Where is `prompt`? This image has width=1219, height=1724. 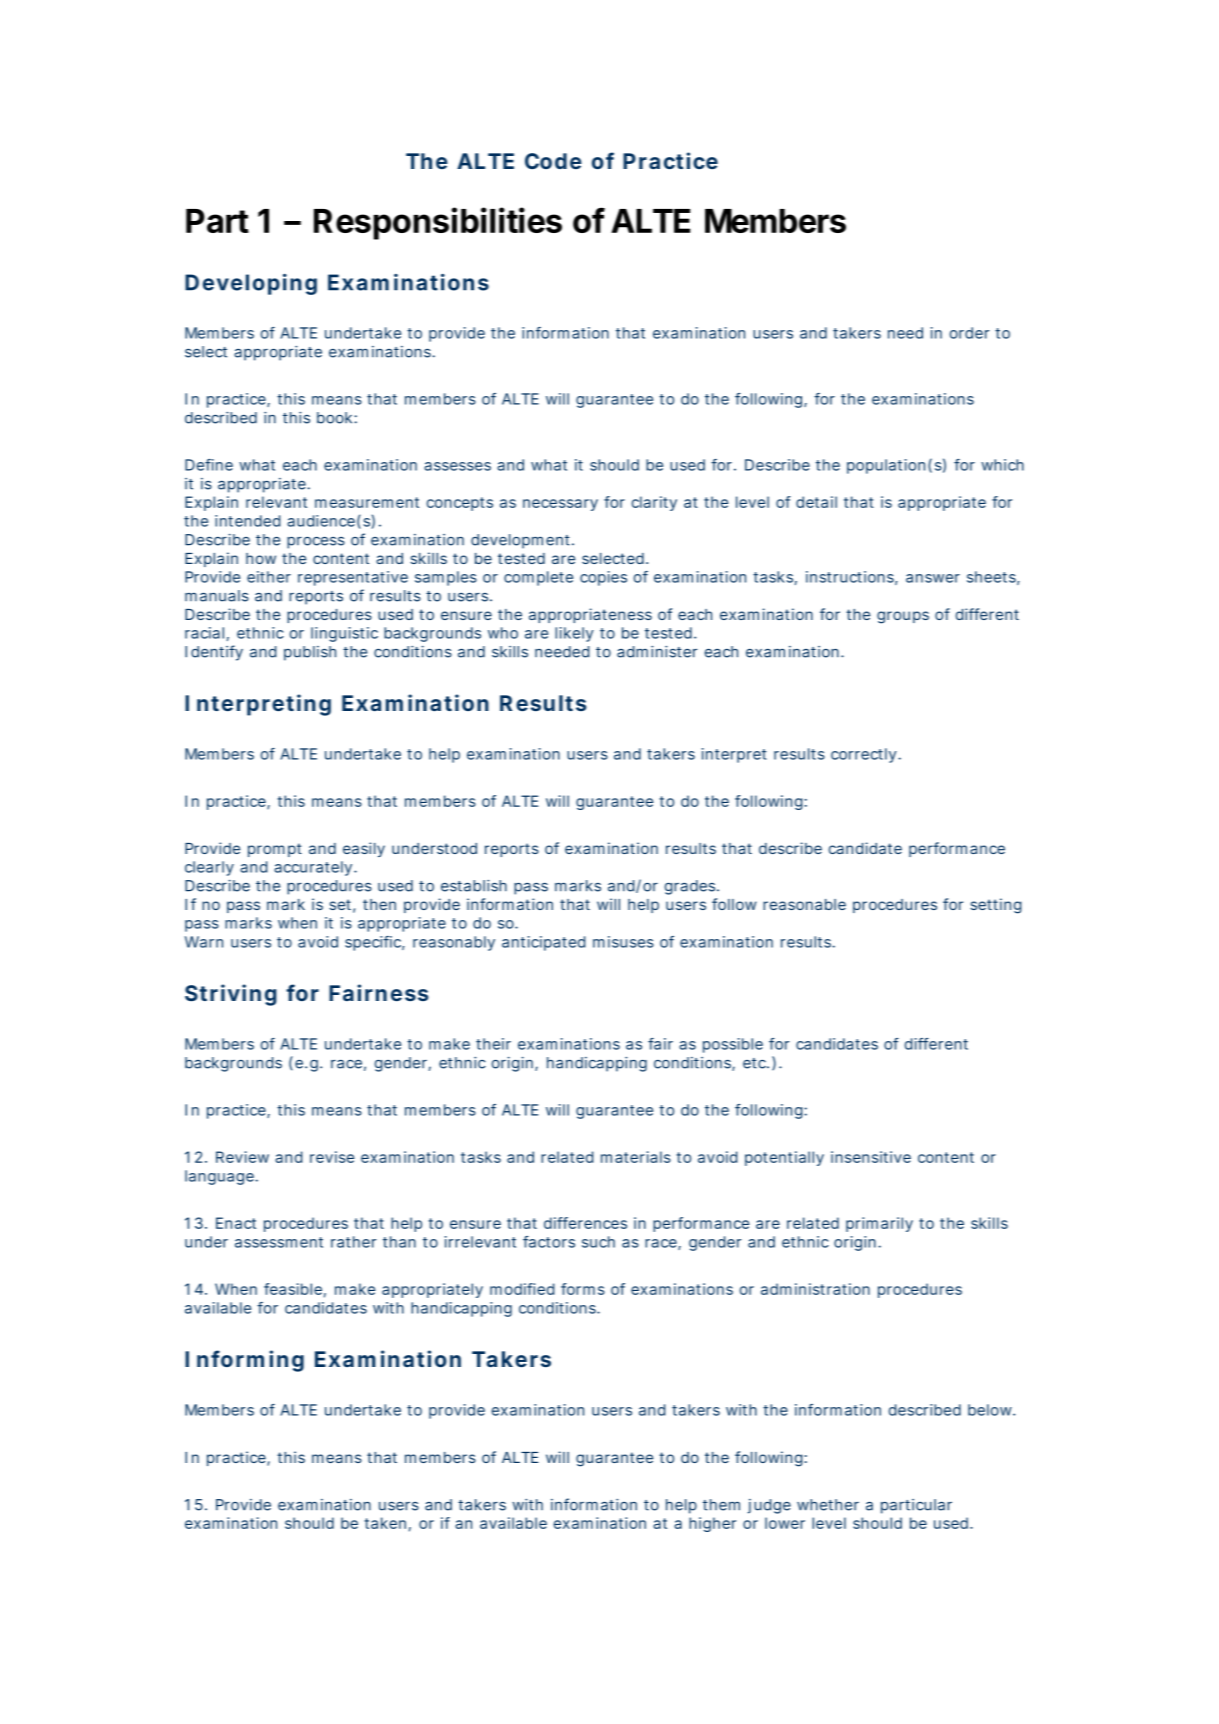 prompt is located at coordinates (275, 850).
